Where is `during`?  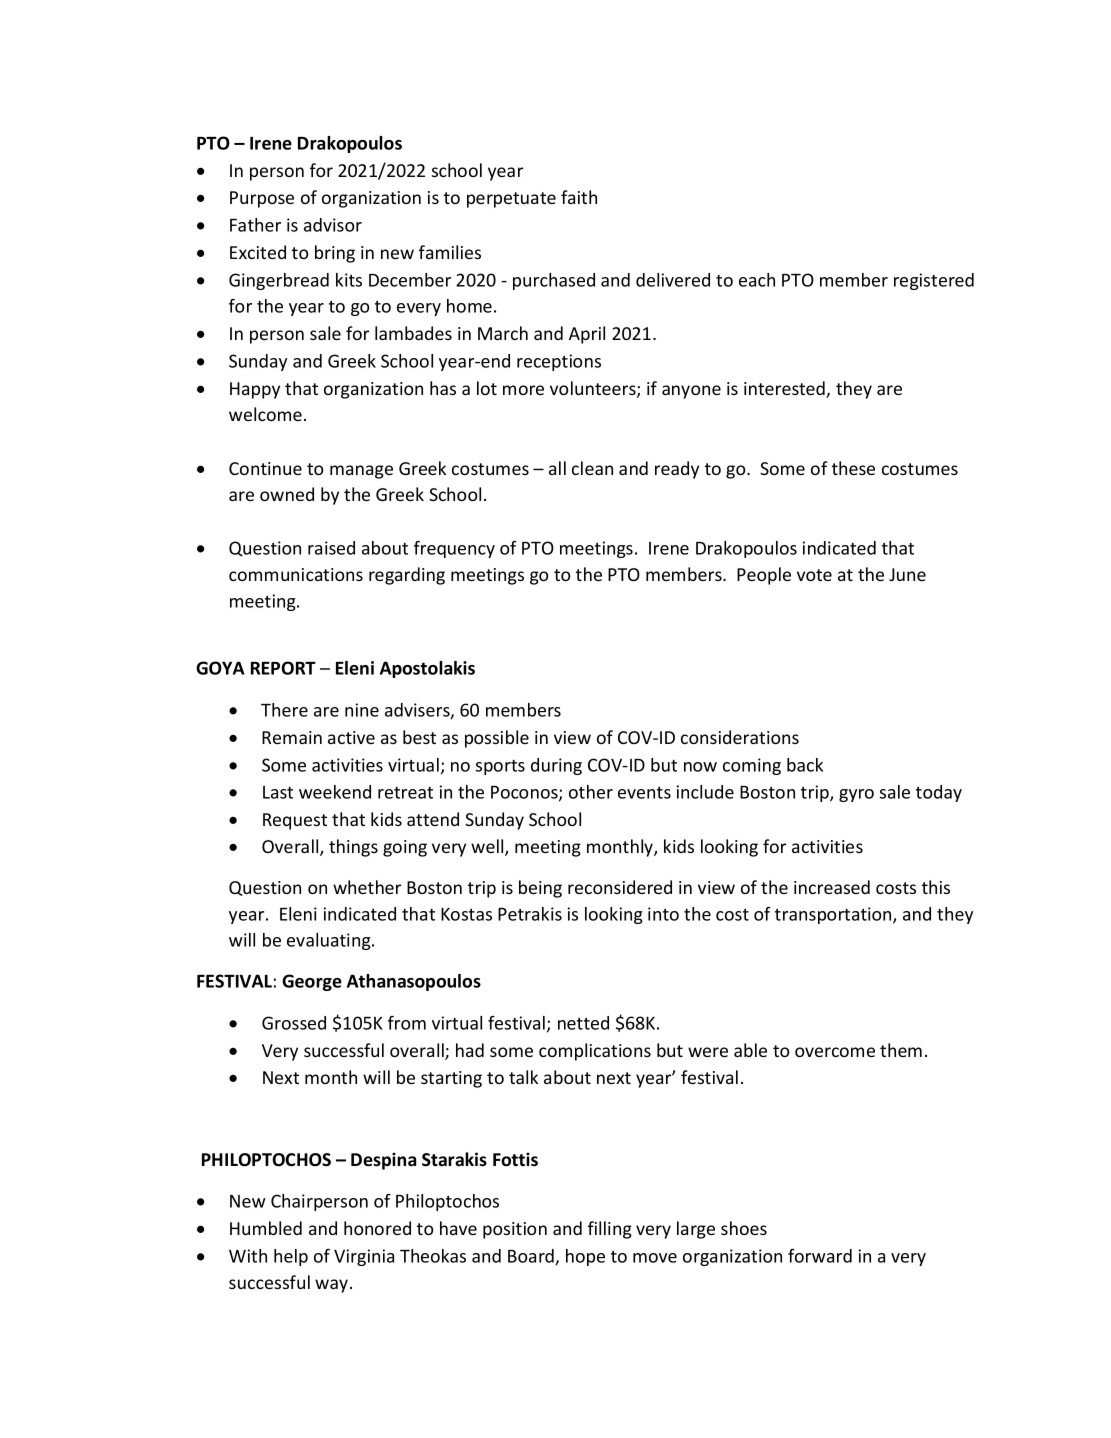 during is located at coordinates (556, 766).
